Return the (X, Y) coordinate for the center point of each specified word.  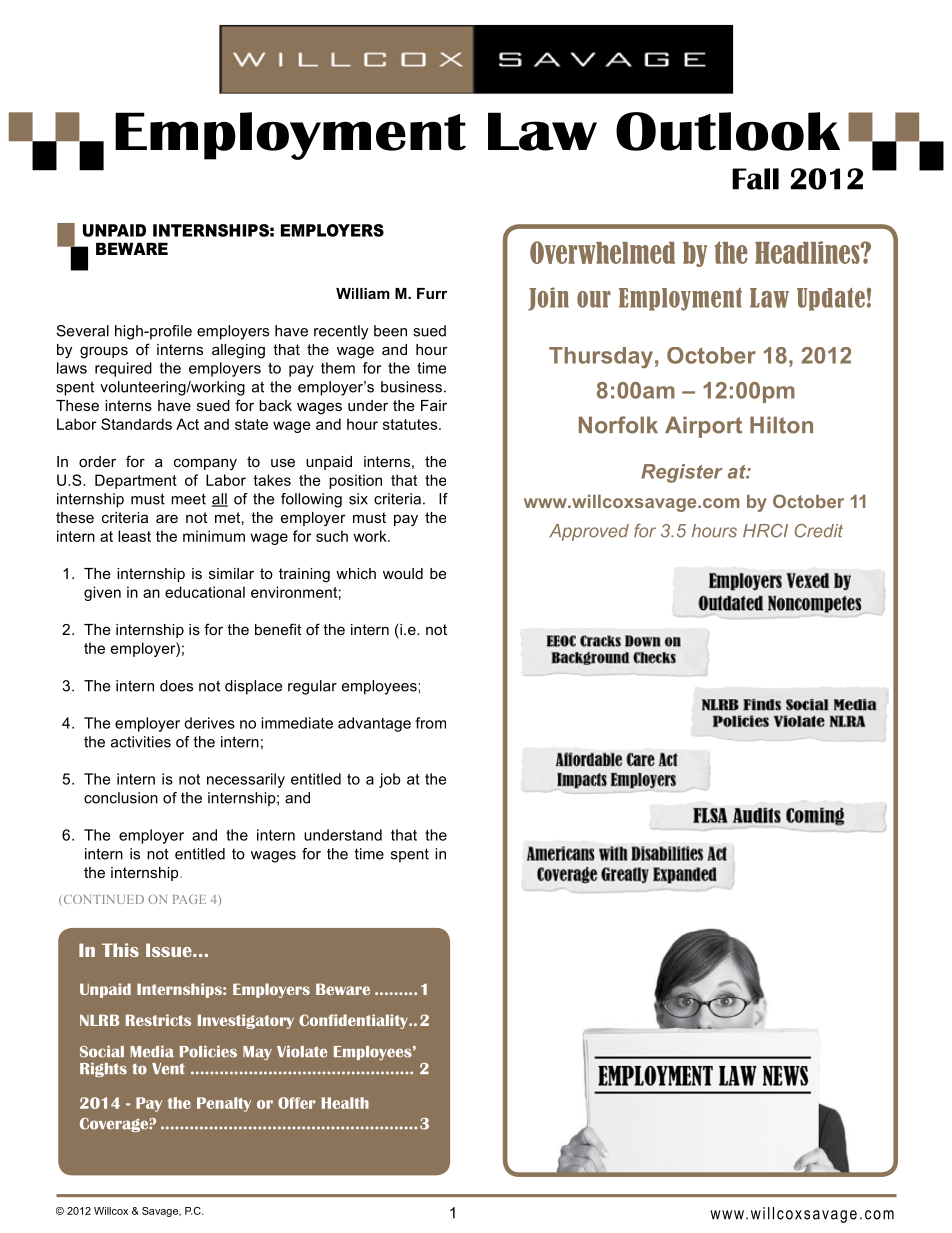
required (123, 369)
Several (83, 331)
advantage (374, 724)
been (390, 331)
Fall (755, 179)
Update (831, 299)
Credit (819, 531)
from (430, 723)
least (134, 536)
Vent (168, 1069)
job (390, 780)
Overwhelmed (602, 252)
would (403, 573)
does (176, 686)
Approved (589, 532)
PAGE (189, 899)
